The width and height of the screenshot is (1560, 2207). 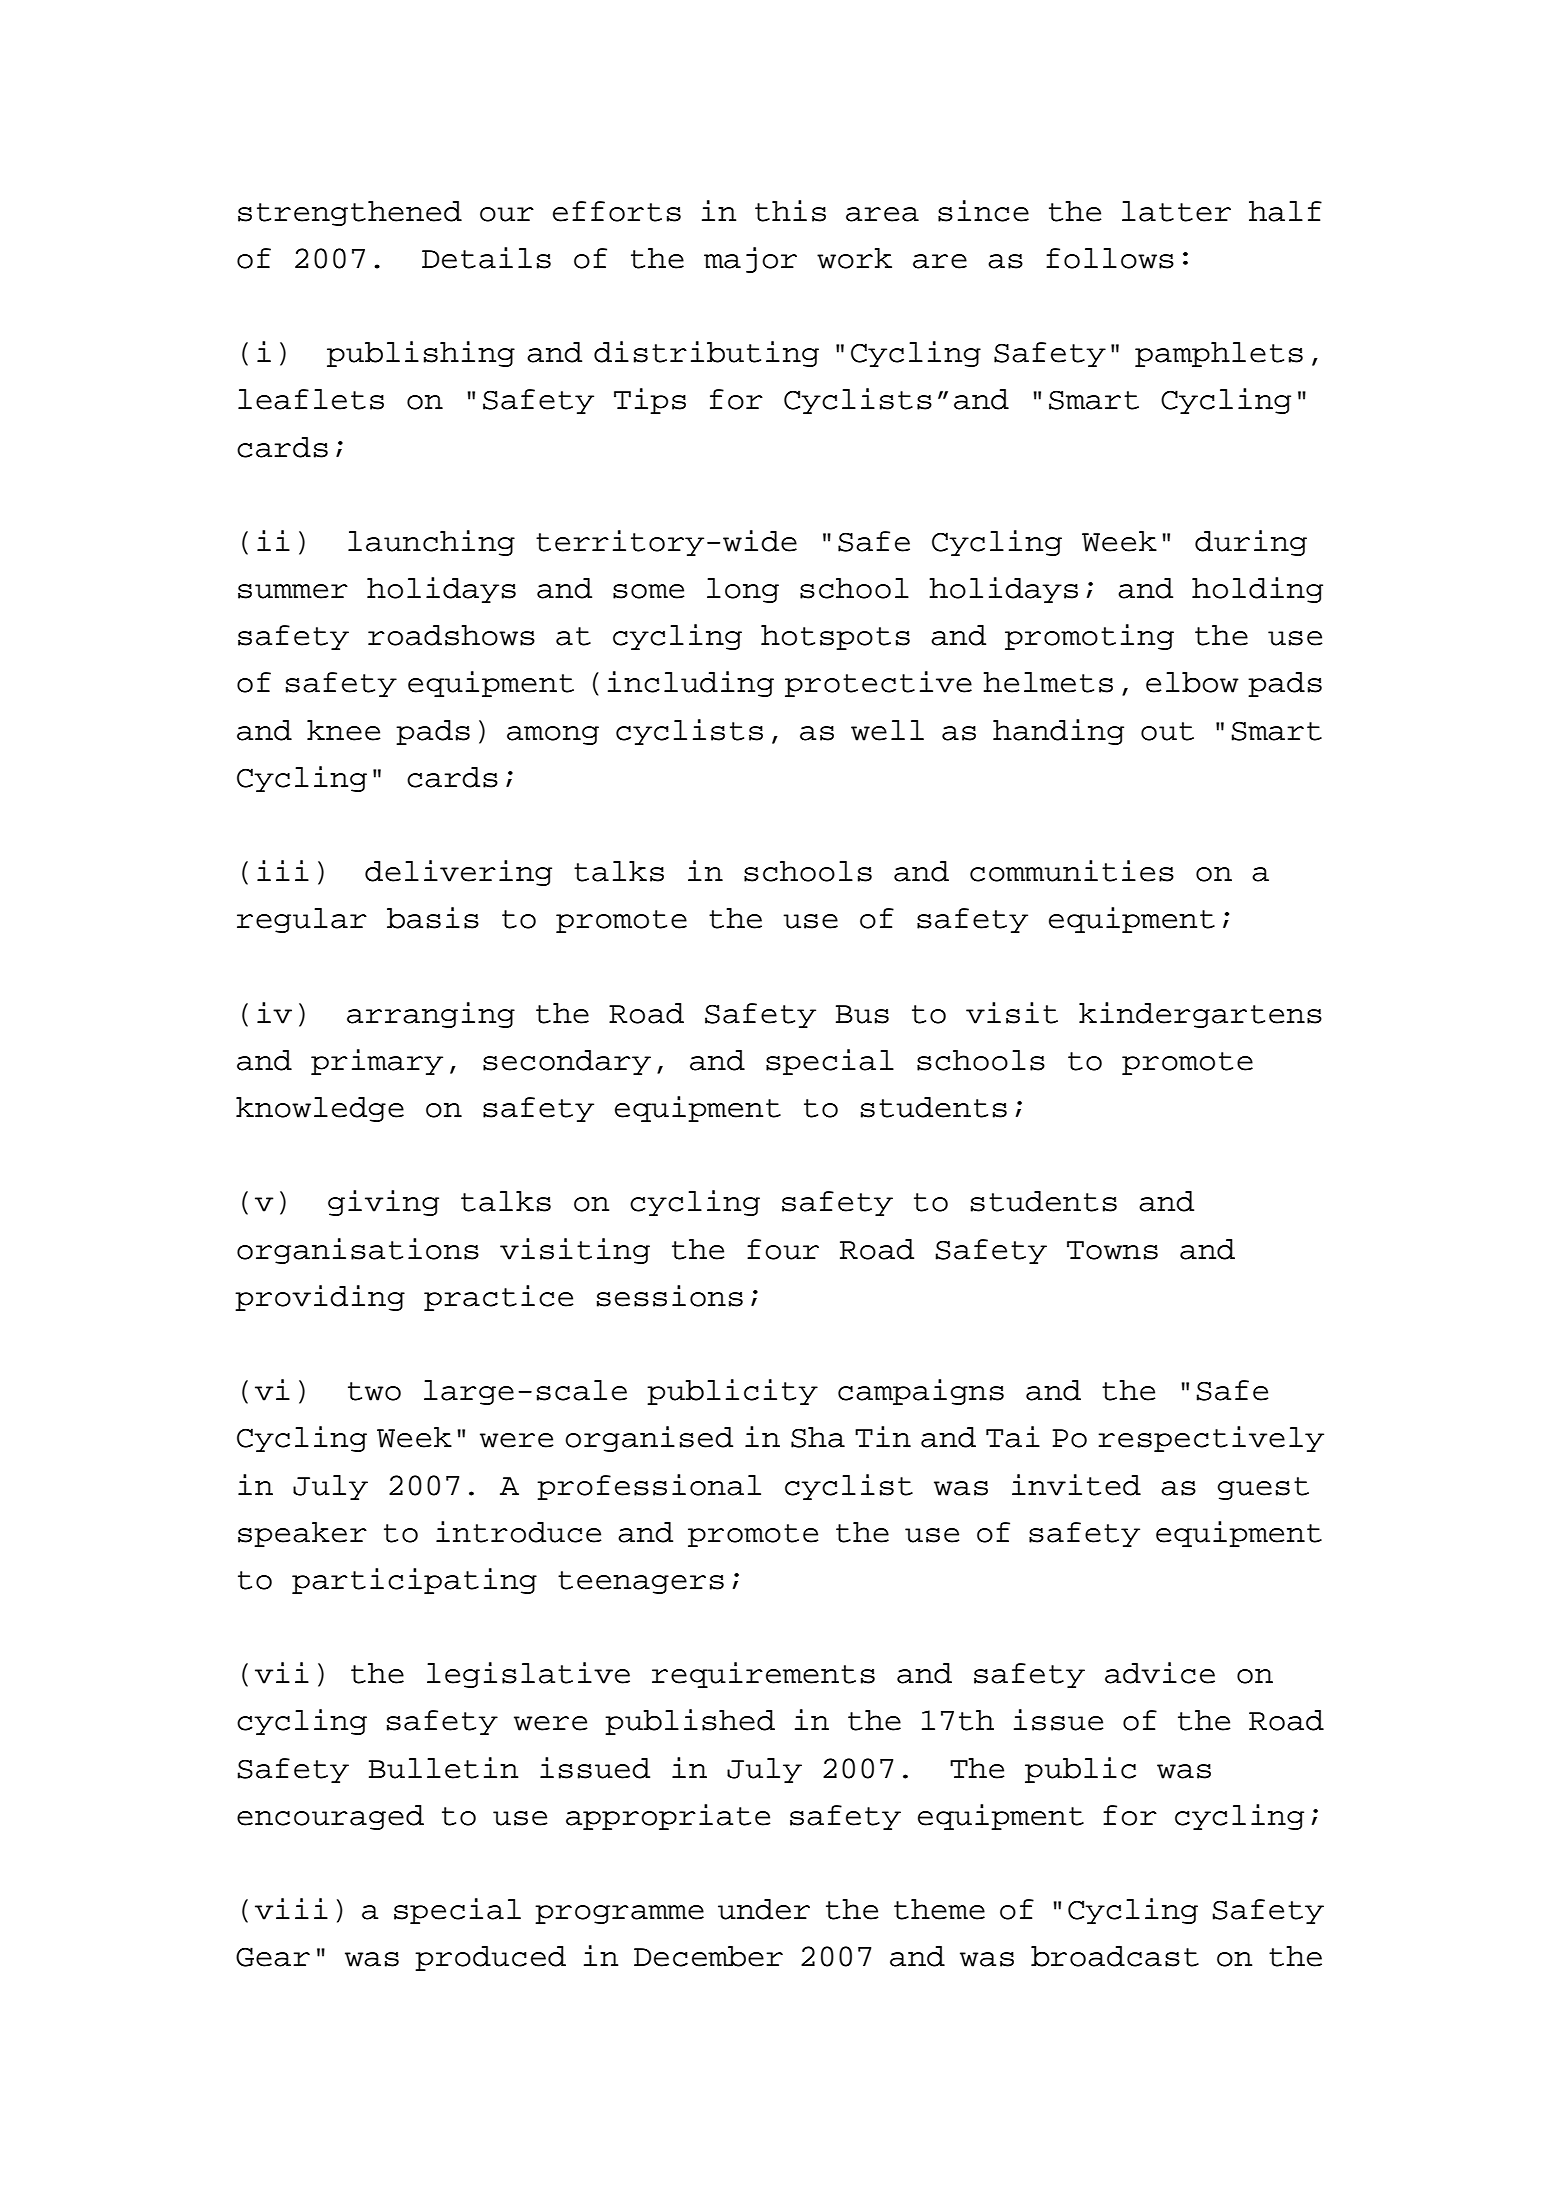 What do you see at coordinates (750, 260) in the screenshot?
I see `major` at bounding box center [750, 260].
